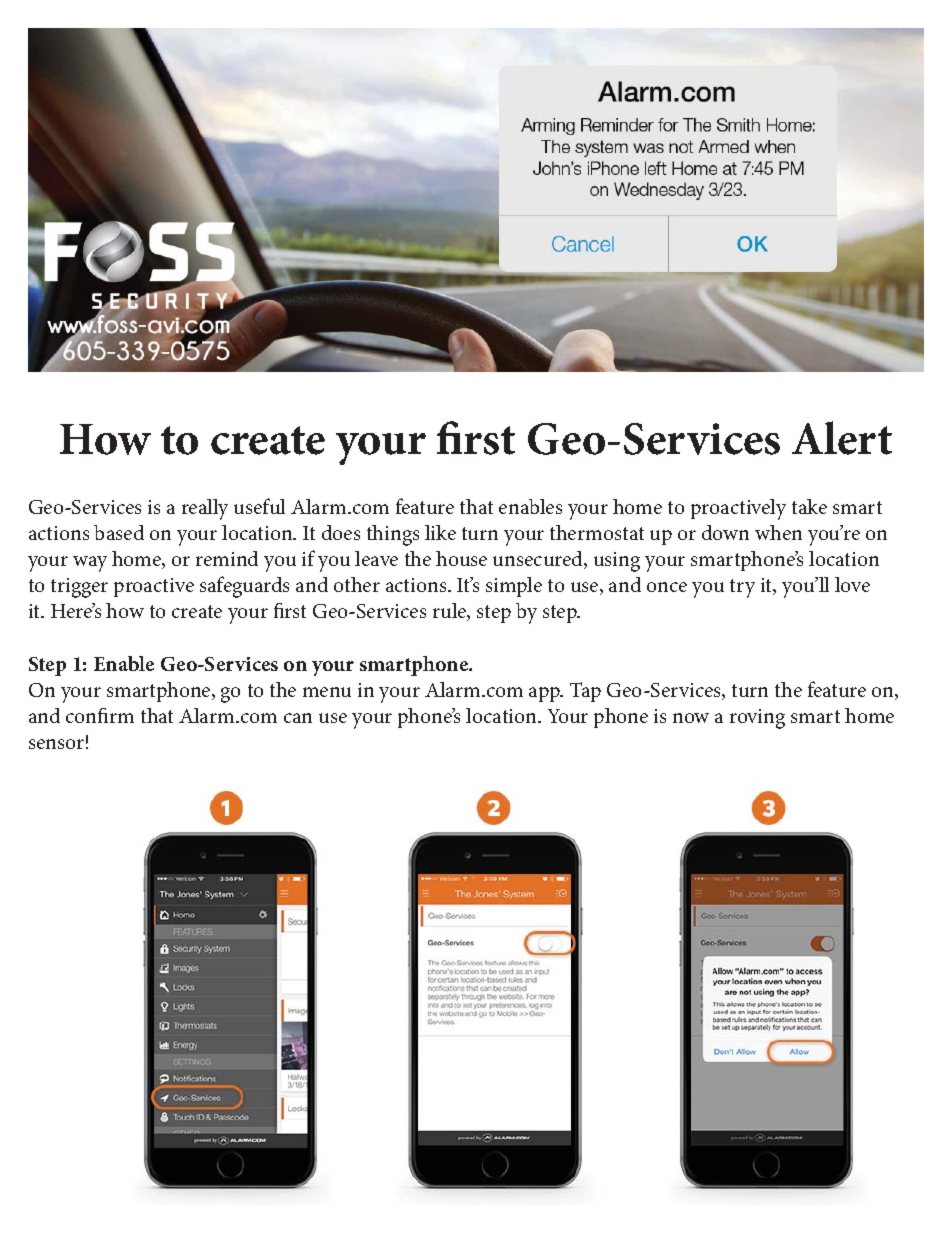  What do you see at coordinates (691, 718) in the document?
I see `now` at bounding box center [691, 718].
